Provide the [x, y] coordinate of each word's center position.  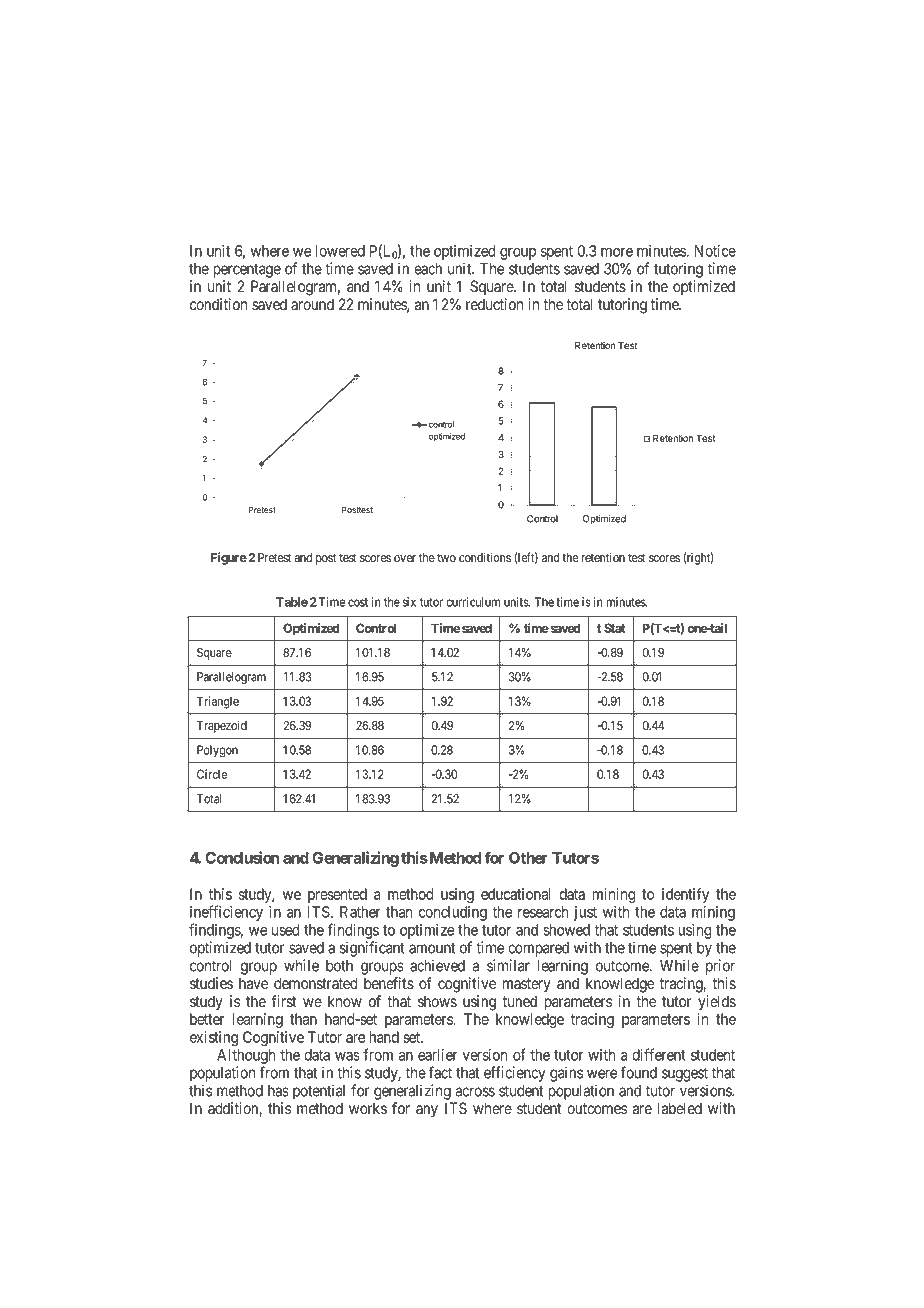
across [475, 1092]
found [639, 1072]
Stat [615, 628]
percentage [247, 270]
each [428, 269]
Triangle [218, 702]
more [617, 252]
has [278, 1091]
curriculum [473, 602]
